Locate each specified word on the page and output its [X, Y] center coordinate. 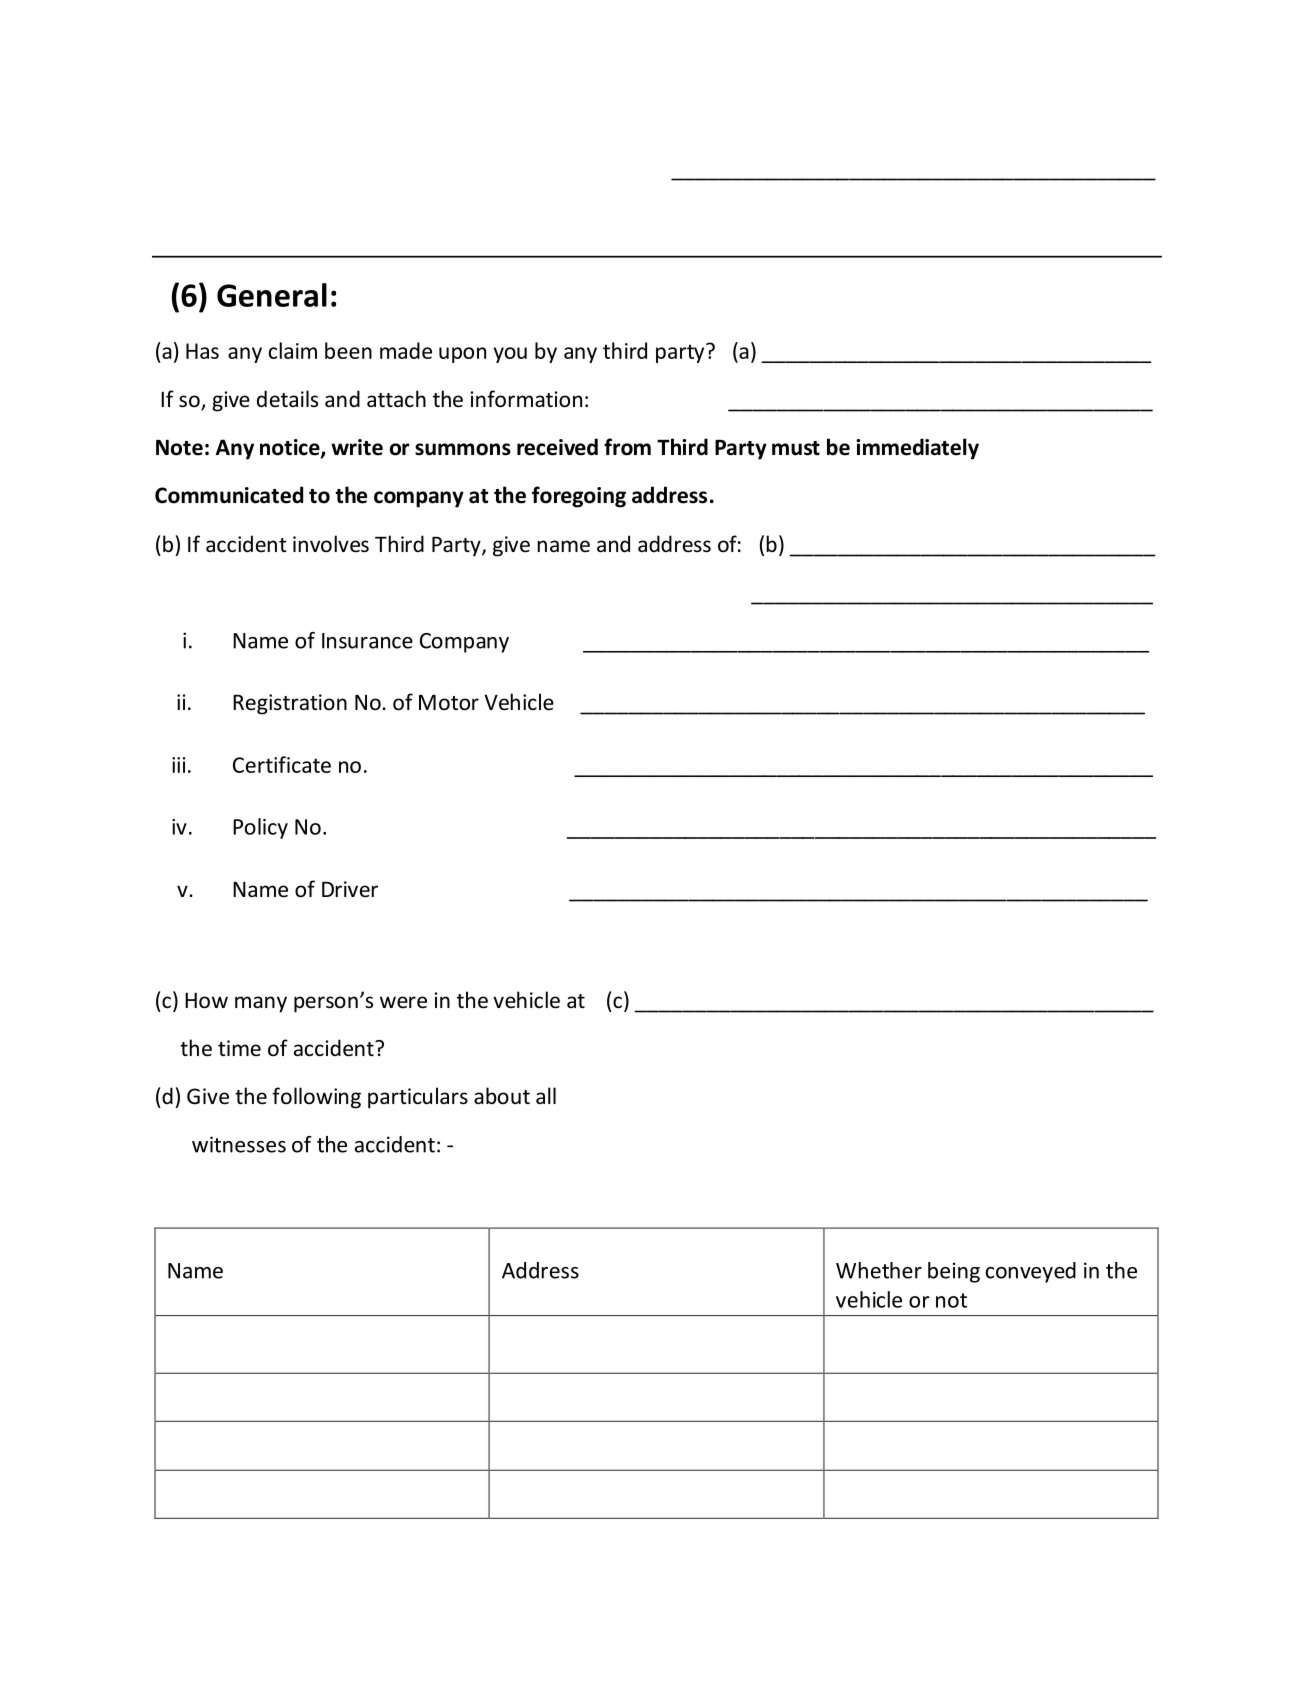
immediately [917, 449]
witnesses [239, 1144]
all [546, 1095]
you [510, 355]
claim [293, 350]
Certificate [282, 764]
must [796, 448]
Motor [449, 703]
